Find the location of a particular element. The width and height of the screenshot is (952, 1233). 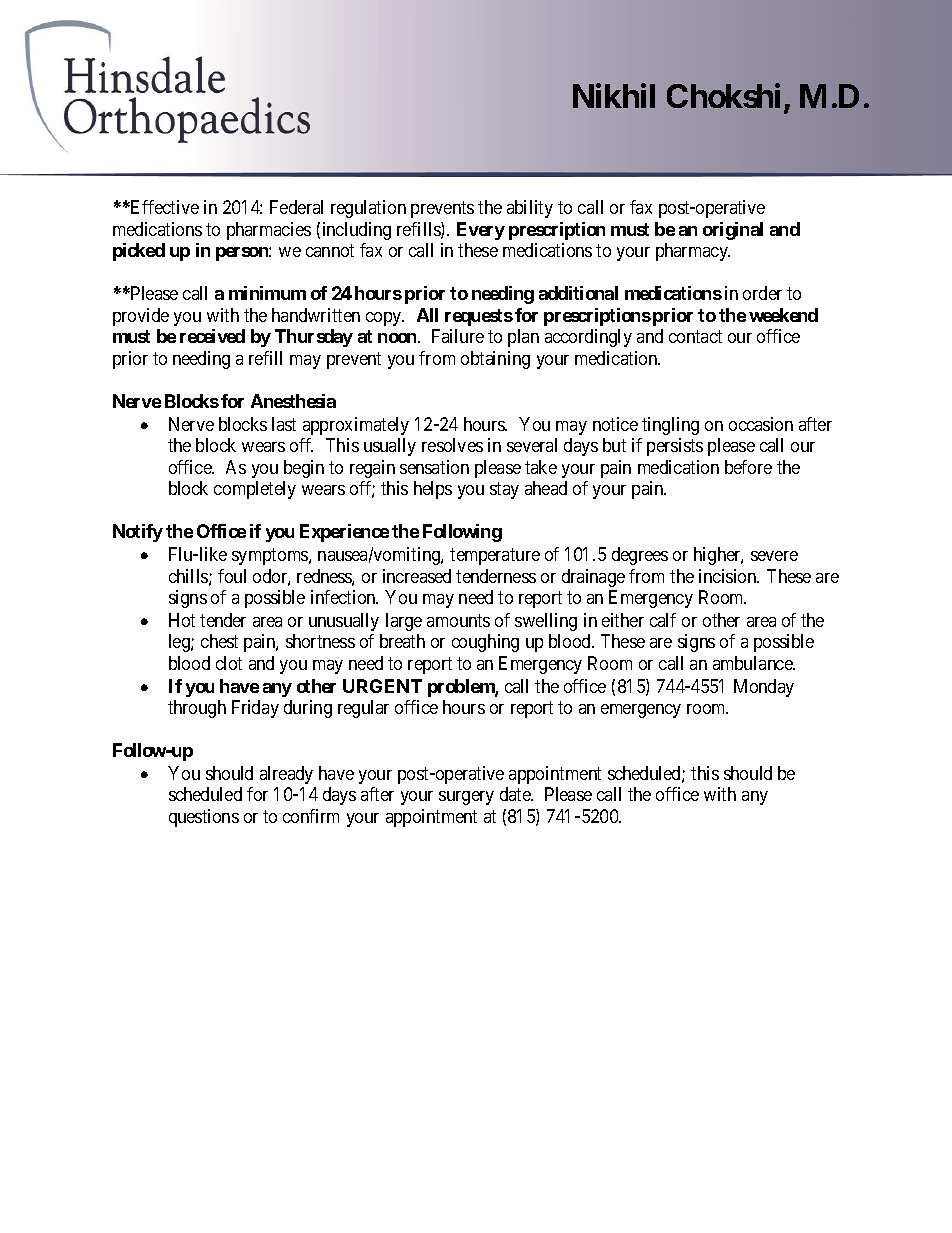

Federal is located at coordinates (296, 207).
